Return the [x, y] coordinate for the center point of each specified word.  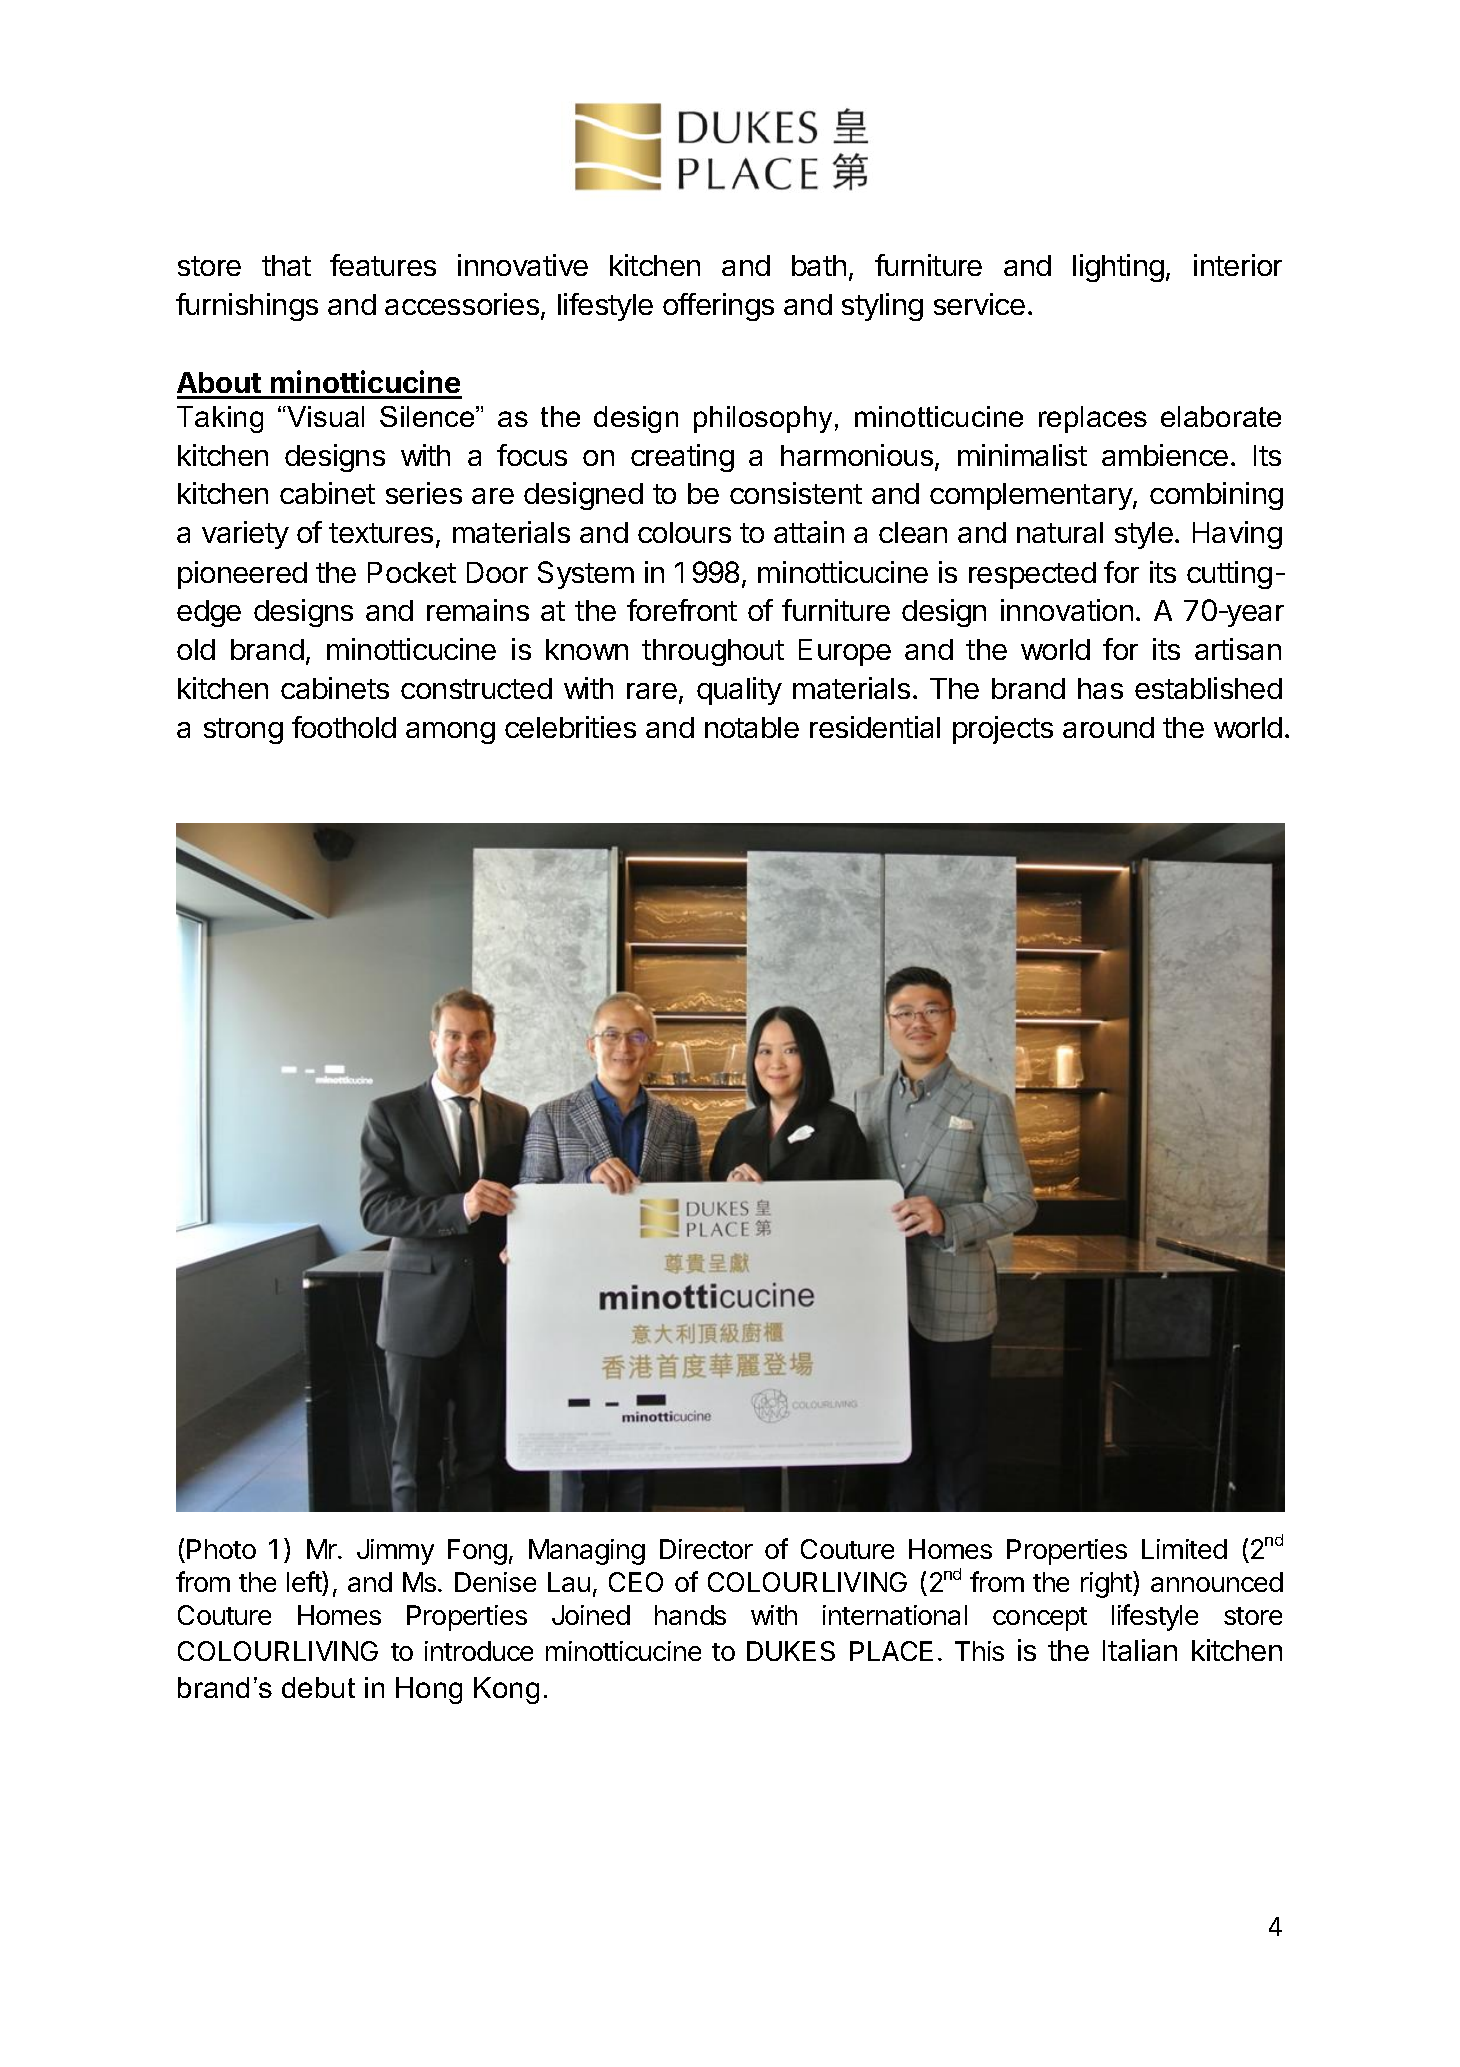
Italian [1140, 1650]
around [1108, 727]
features [383, 265]
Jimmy [395, 1552]
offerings [718, 307]
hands [690, 1615]
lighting [1118, 268]
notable [752, 727]
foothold [344, 727]
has [1100, 688]
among [450, 733]
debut [318, 1687]
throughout [713, 652]
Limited [1184, 1549]
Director [706, 1549]
